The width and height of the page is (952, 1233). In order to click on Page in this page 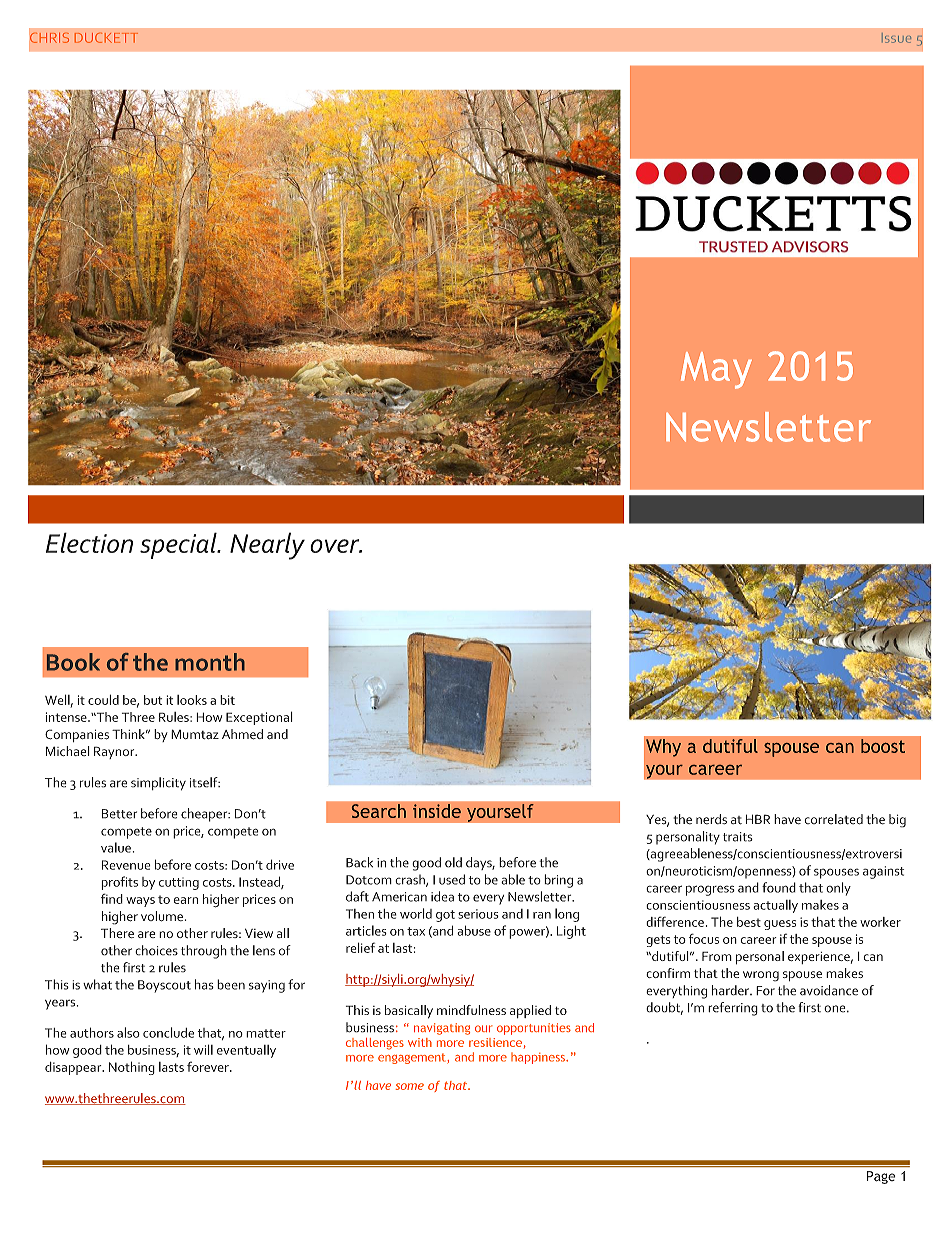, I will do `click(881, 1177)`.
